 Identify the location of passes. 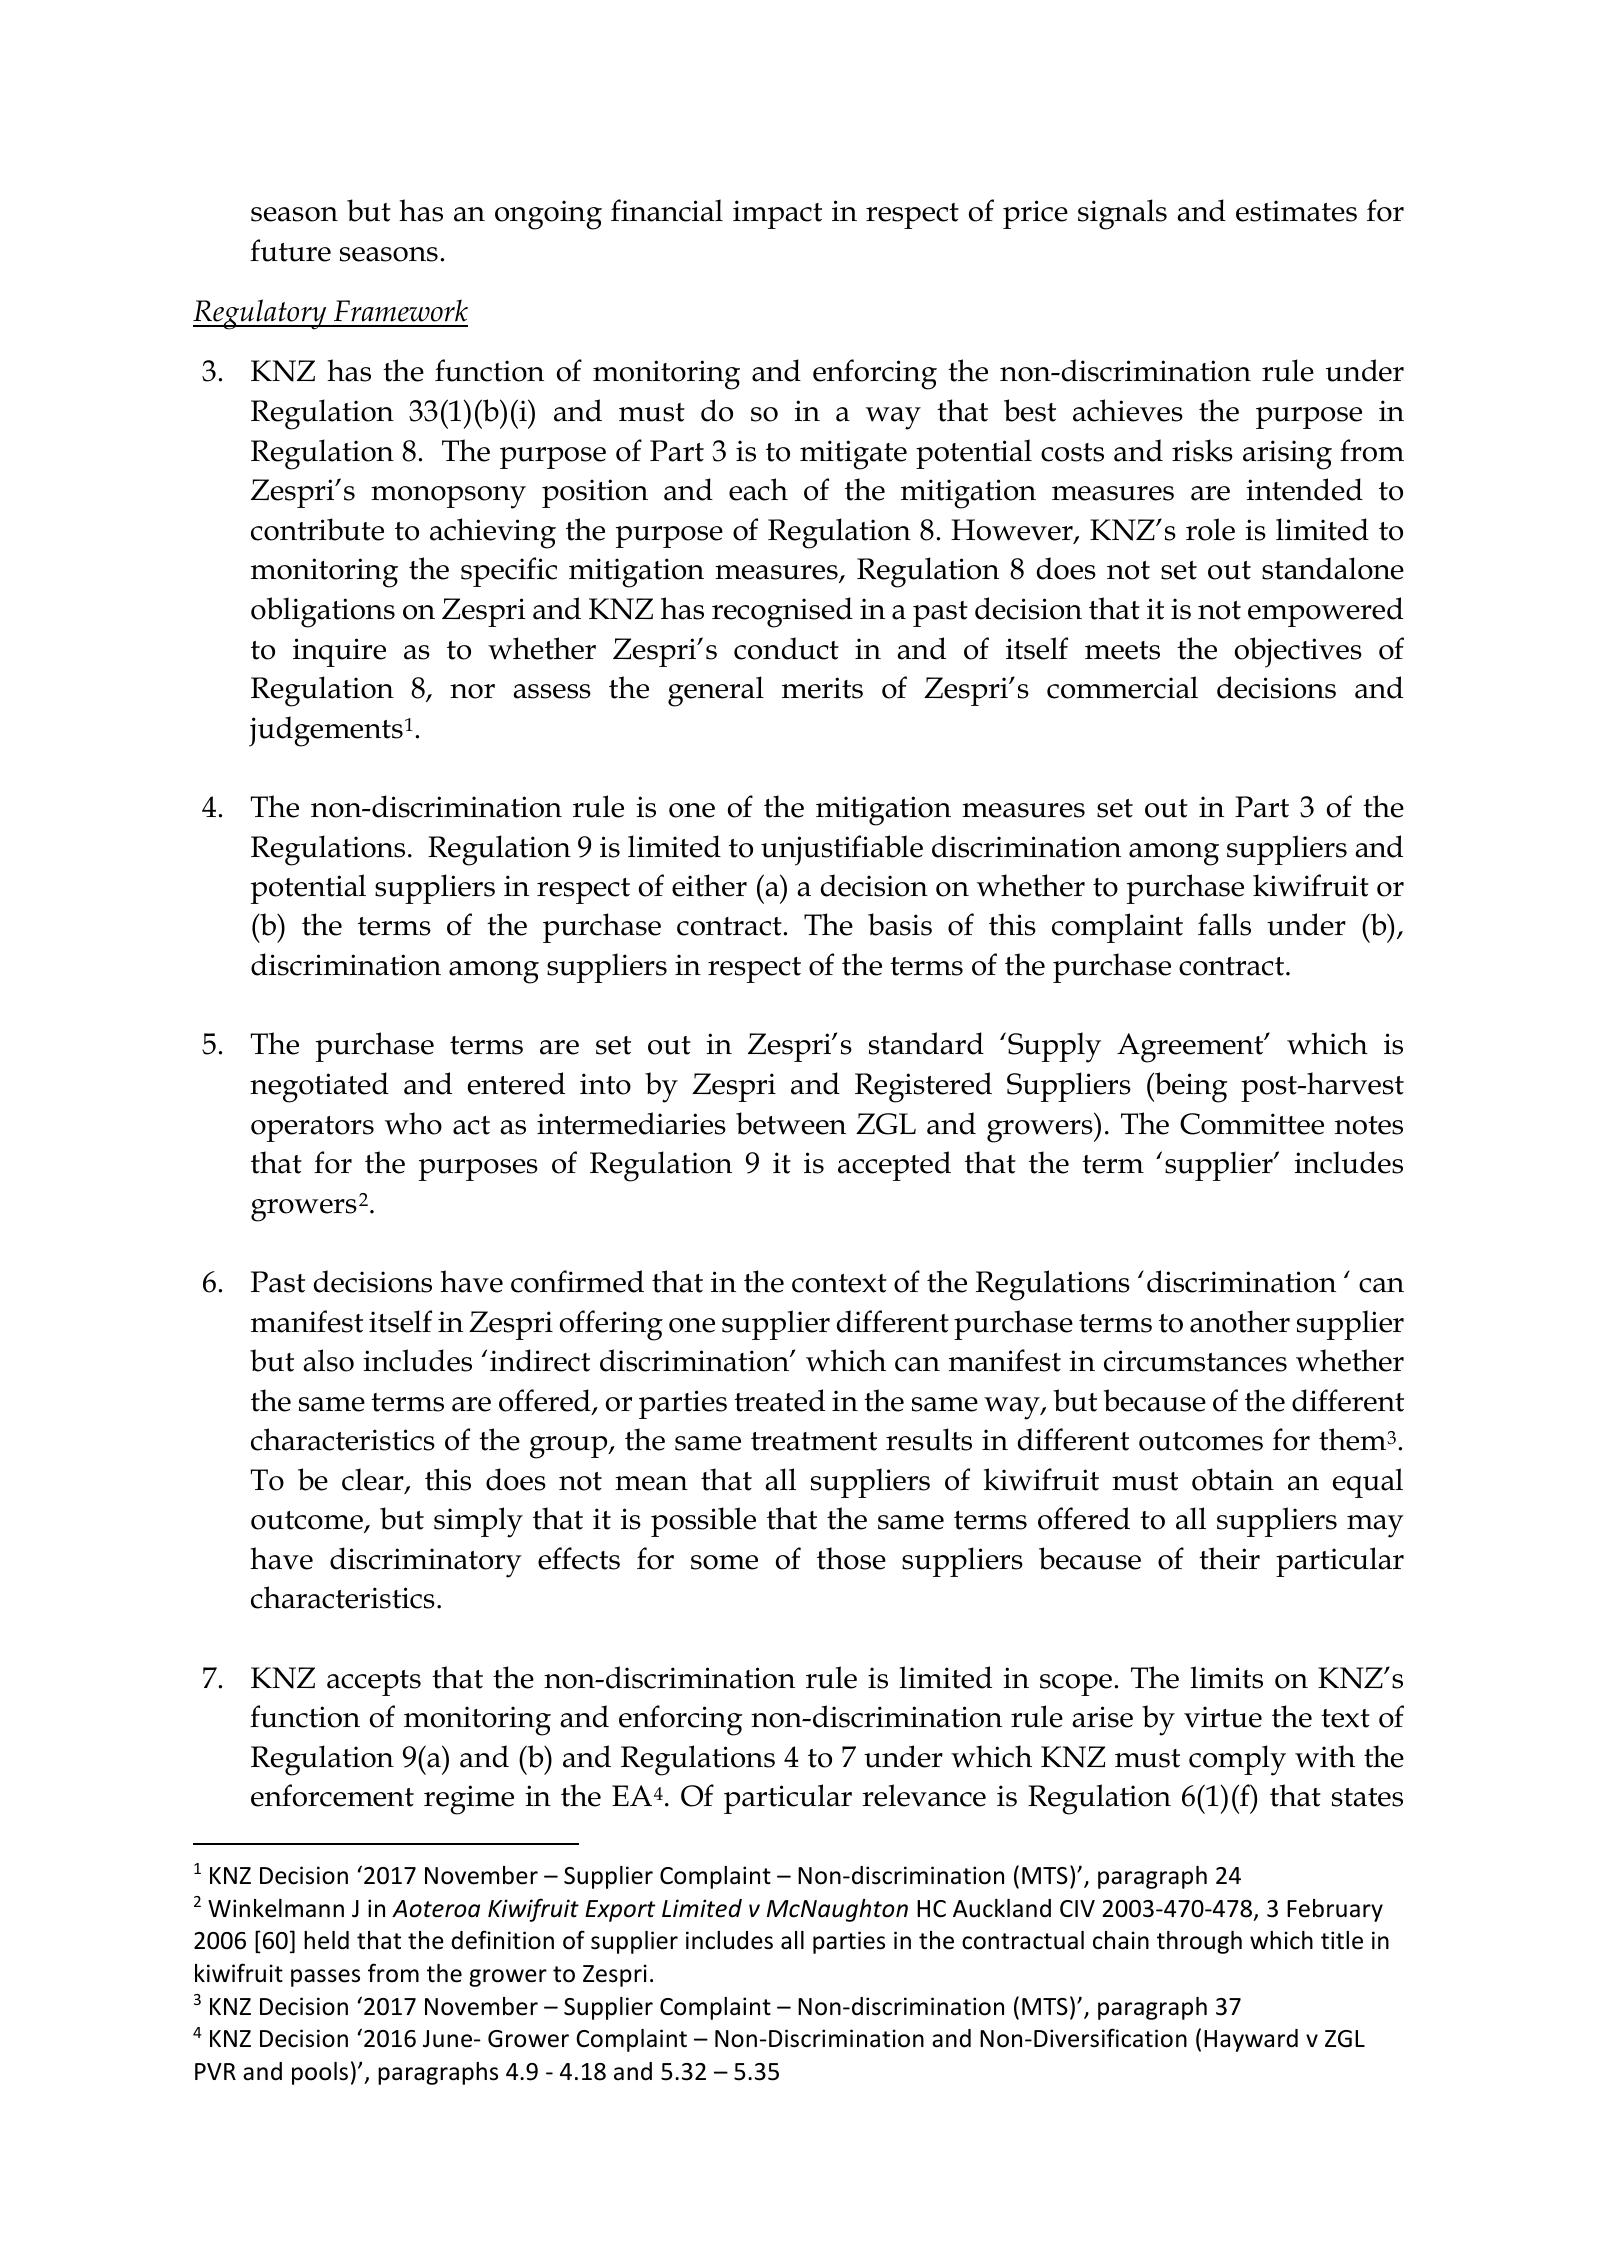
(325, 1978).
